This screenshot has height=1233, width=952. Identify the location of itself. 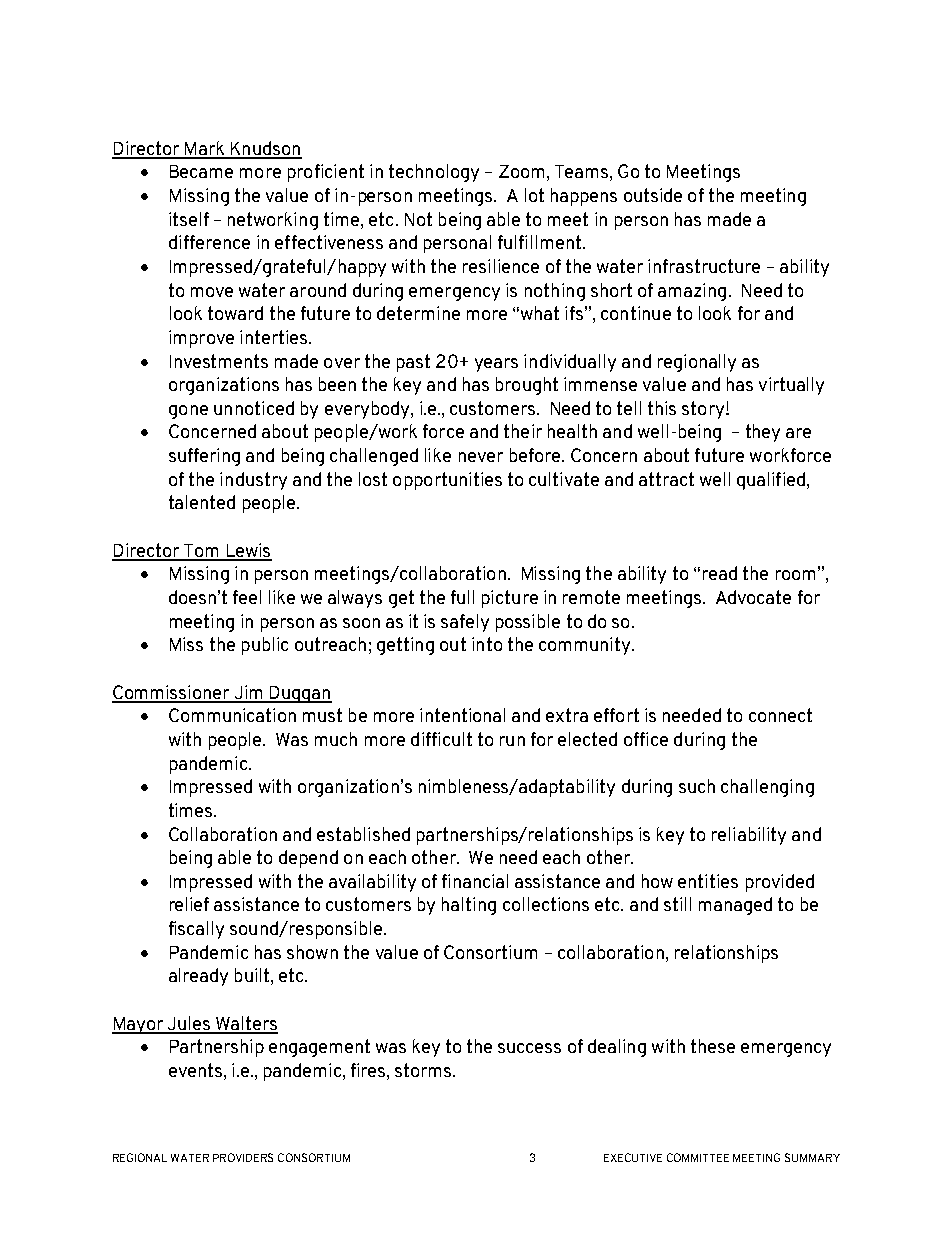
(189, 219).
